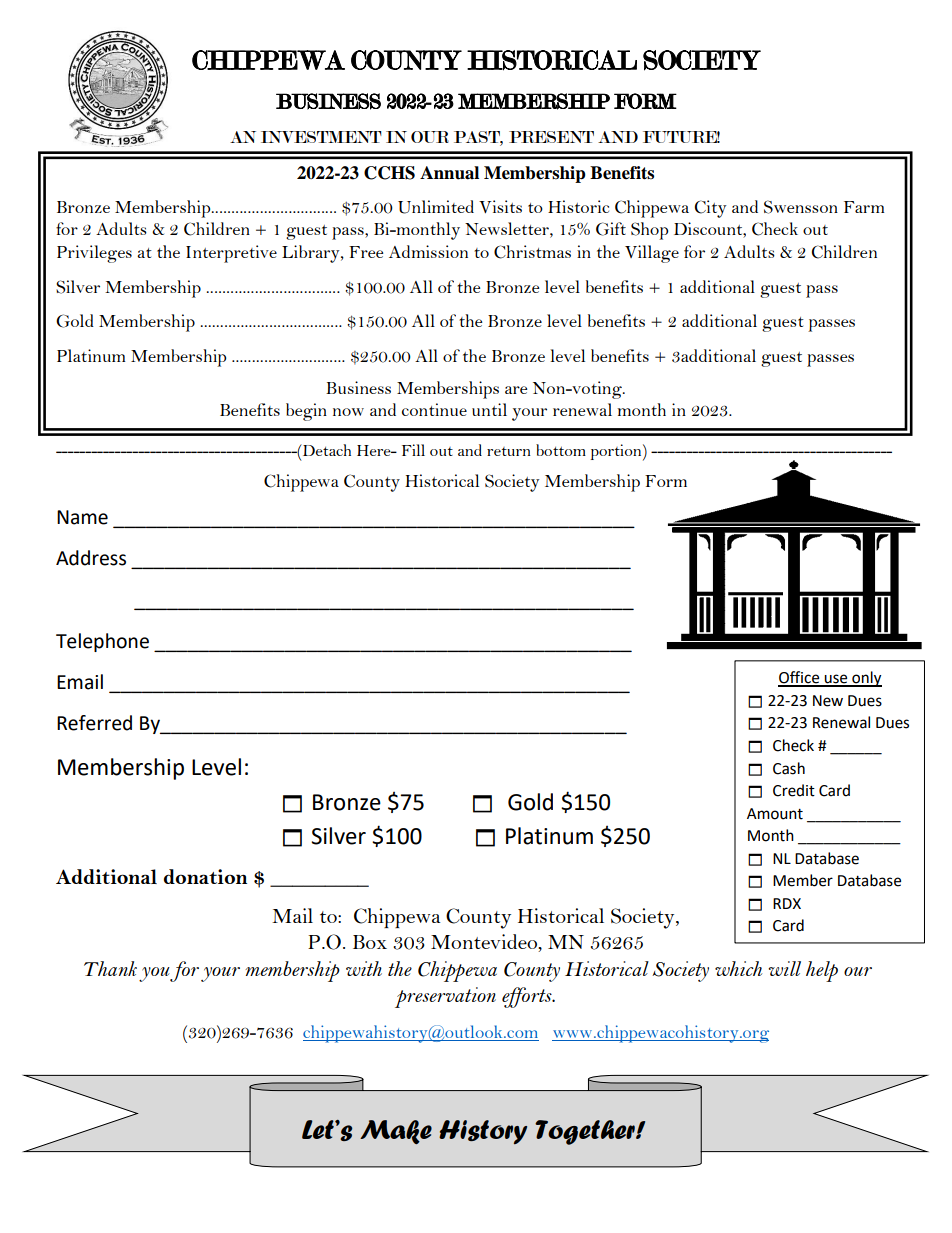  What do you see at coordinates (711, 209) in the image?
I see `City` at bounding box center [711, 209].
